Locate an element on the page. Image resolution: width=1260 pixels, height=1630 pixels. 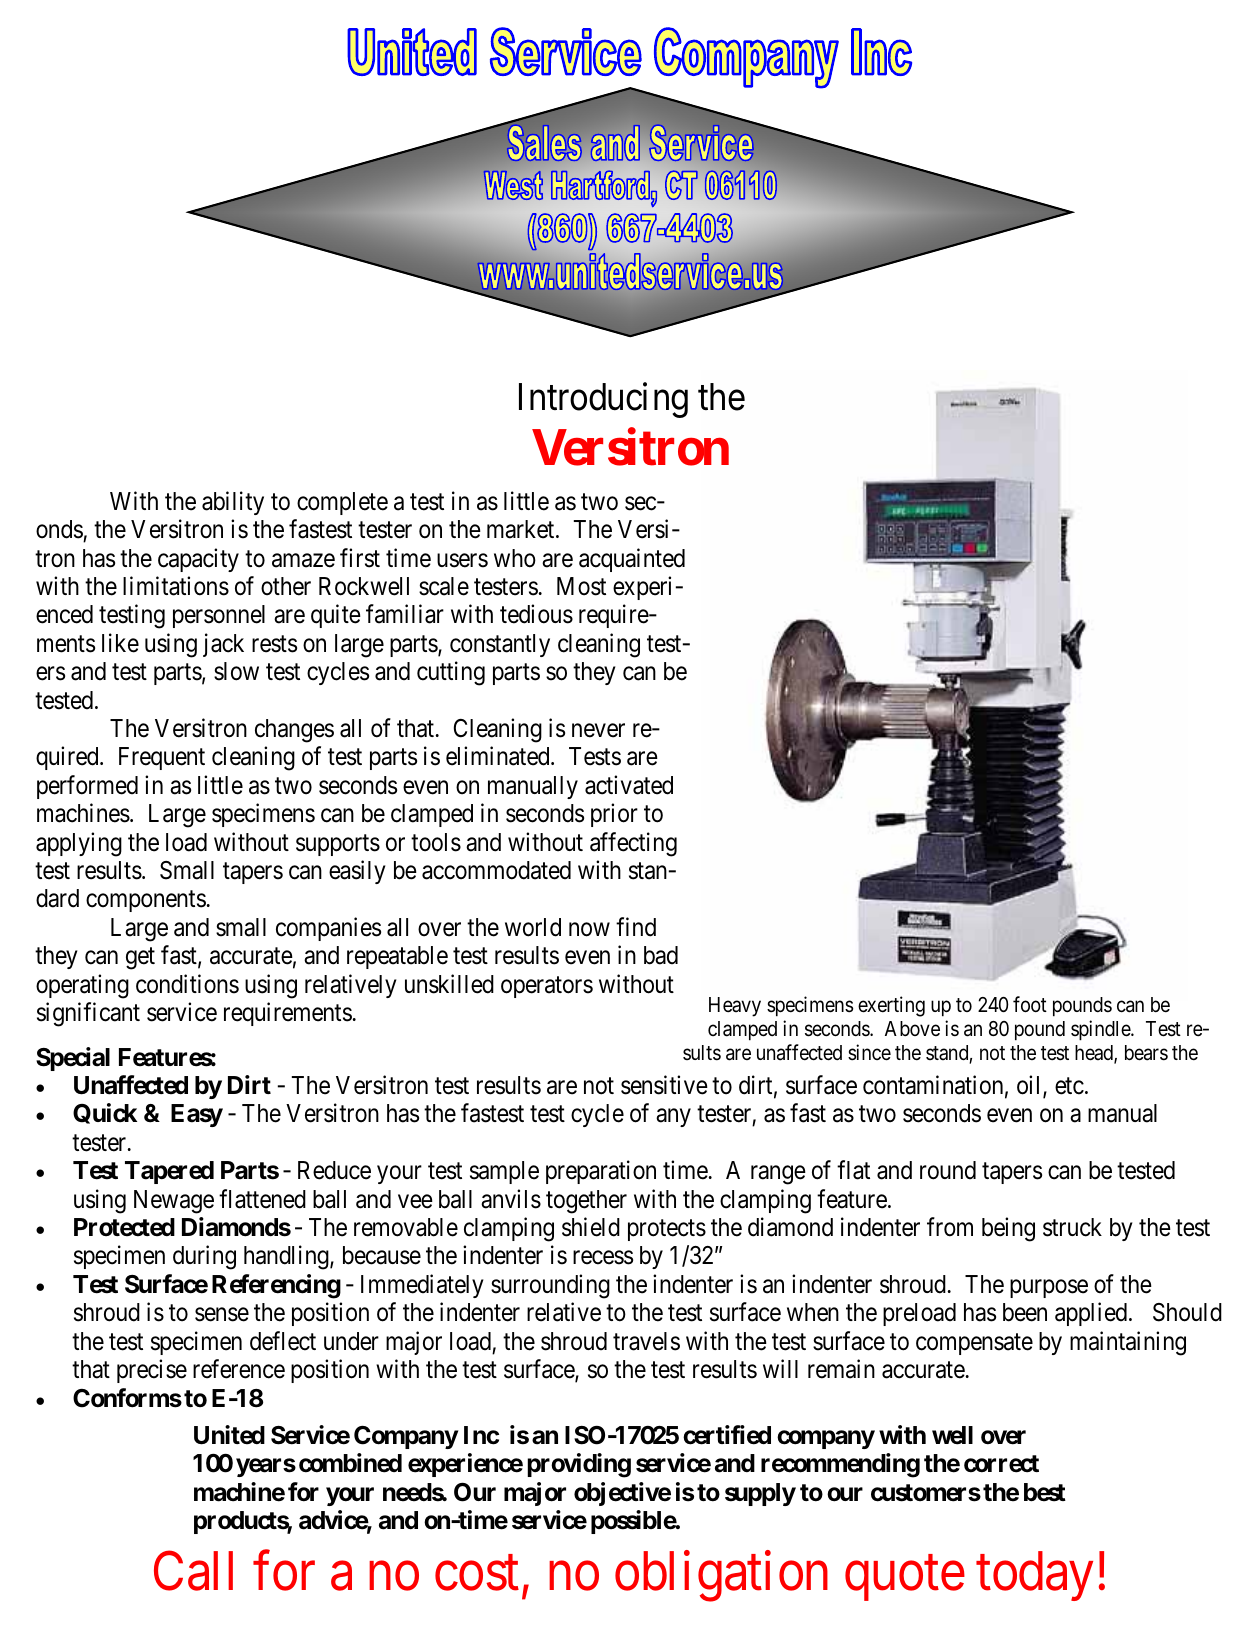
today is located at coordinates (1034, 1576).
